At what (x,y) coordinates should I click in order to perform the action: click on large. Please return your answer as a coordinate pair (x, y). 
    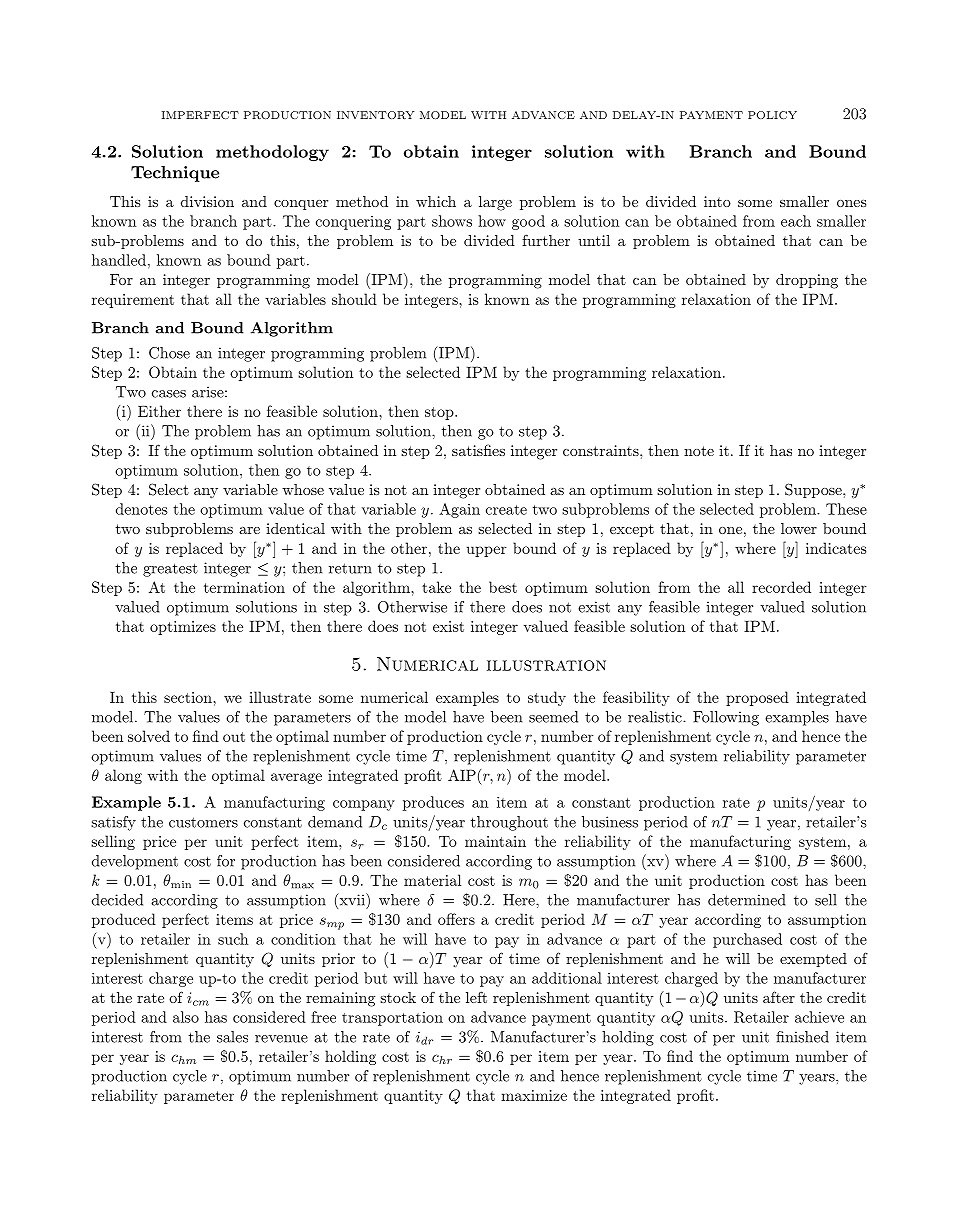
    Looking at the image, I should click on (495, 203).
